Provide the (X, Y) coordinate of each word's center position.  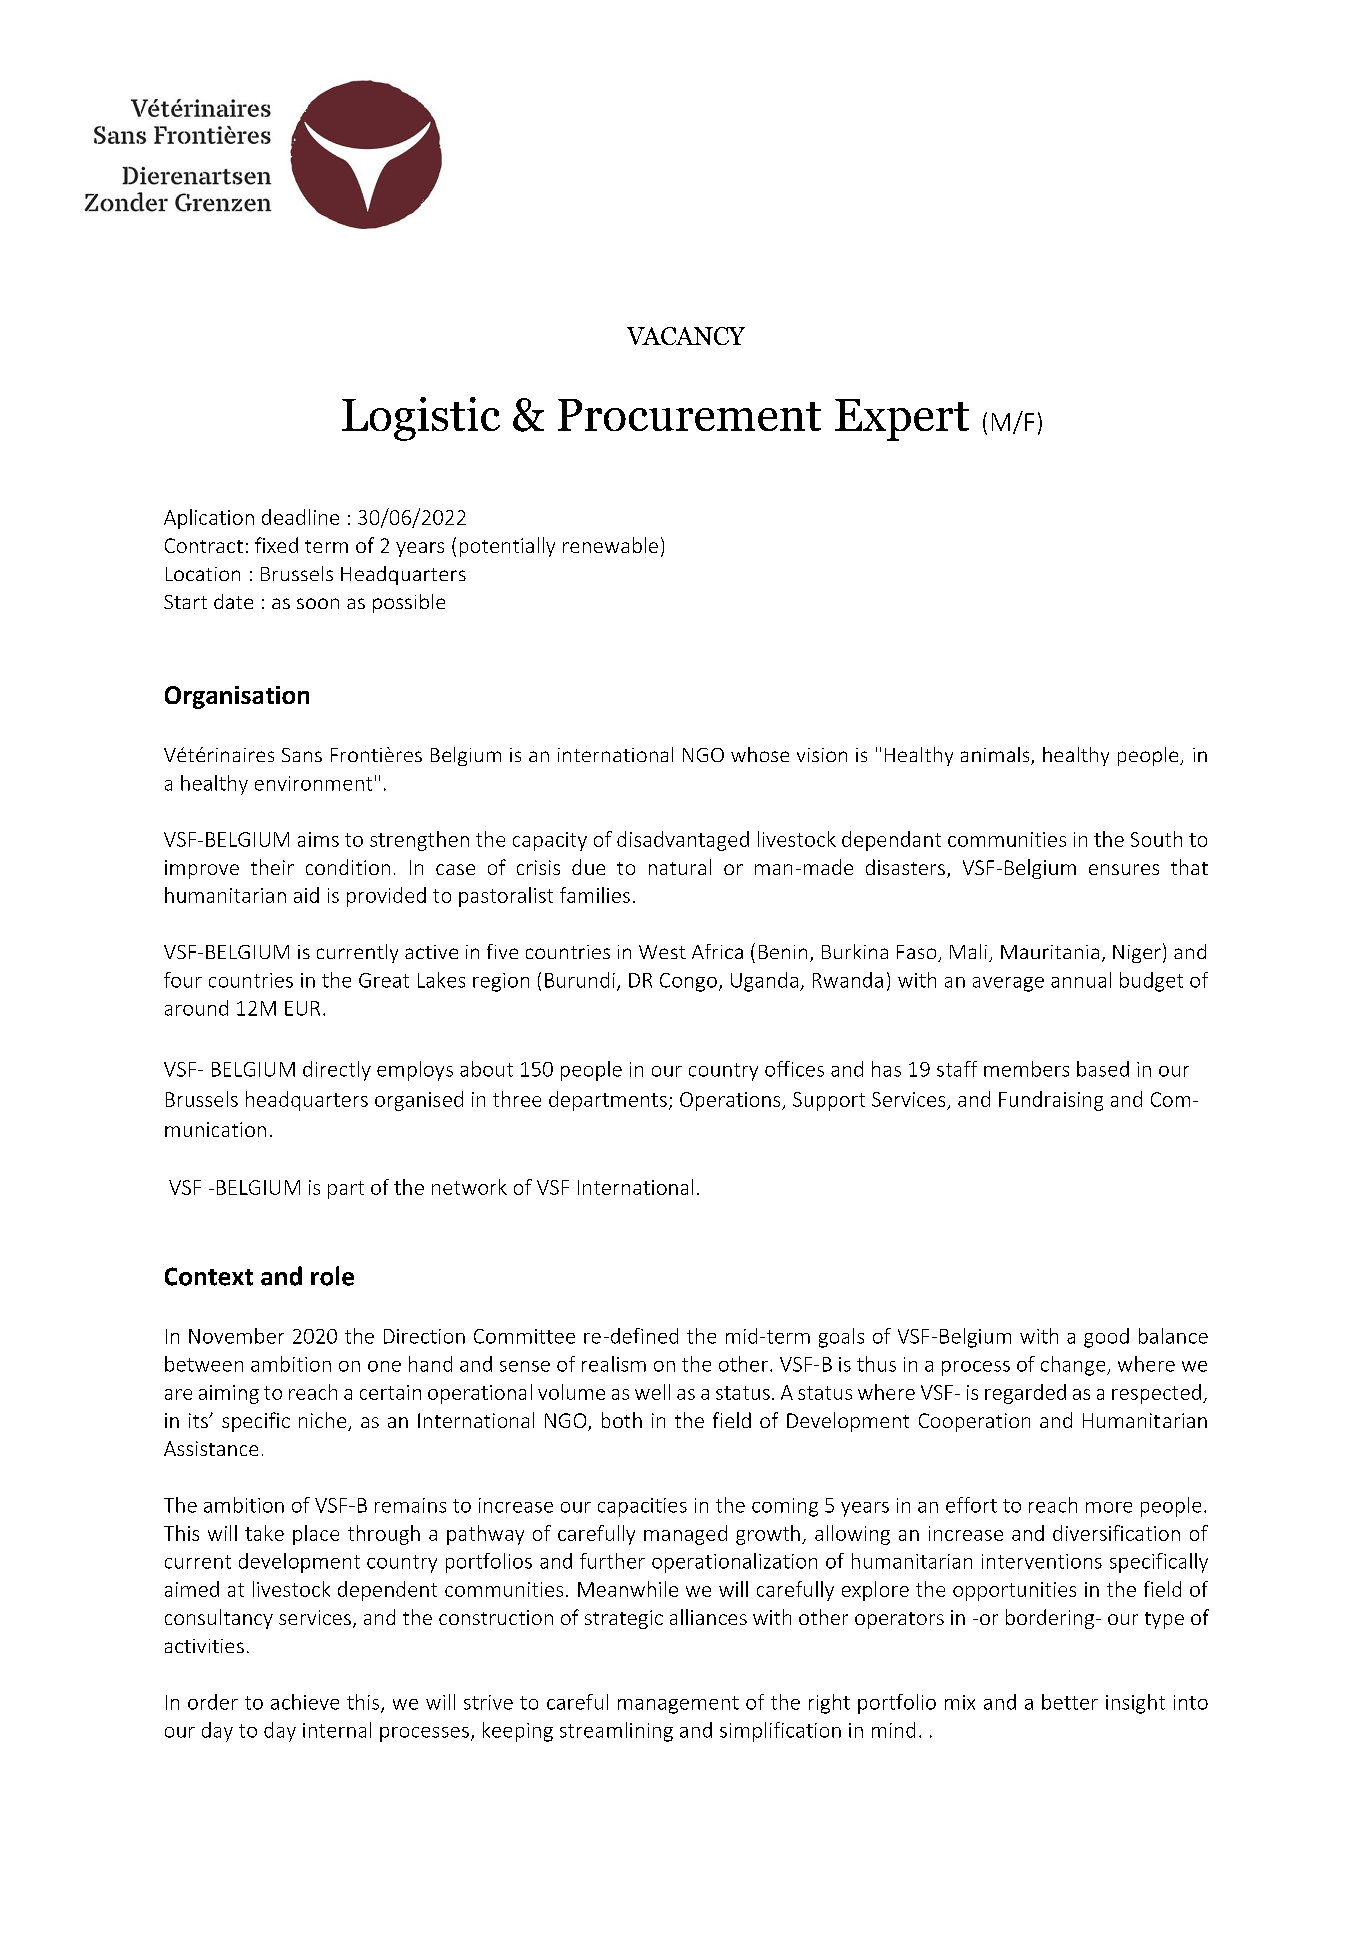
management (678, 1705)
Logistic (421, 419)
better (1070, 1702)
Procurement (689, 415)
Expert (902, 420)
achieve (305, 1702)
